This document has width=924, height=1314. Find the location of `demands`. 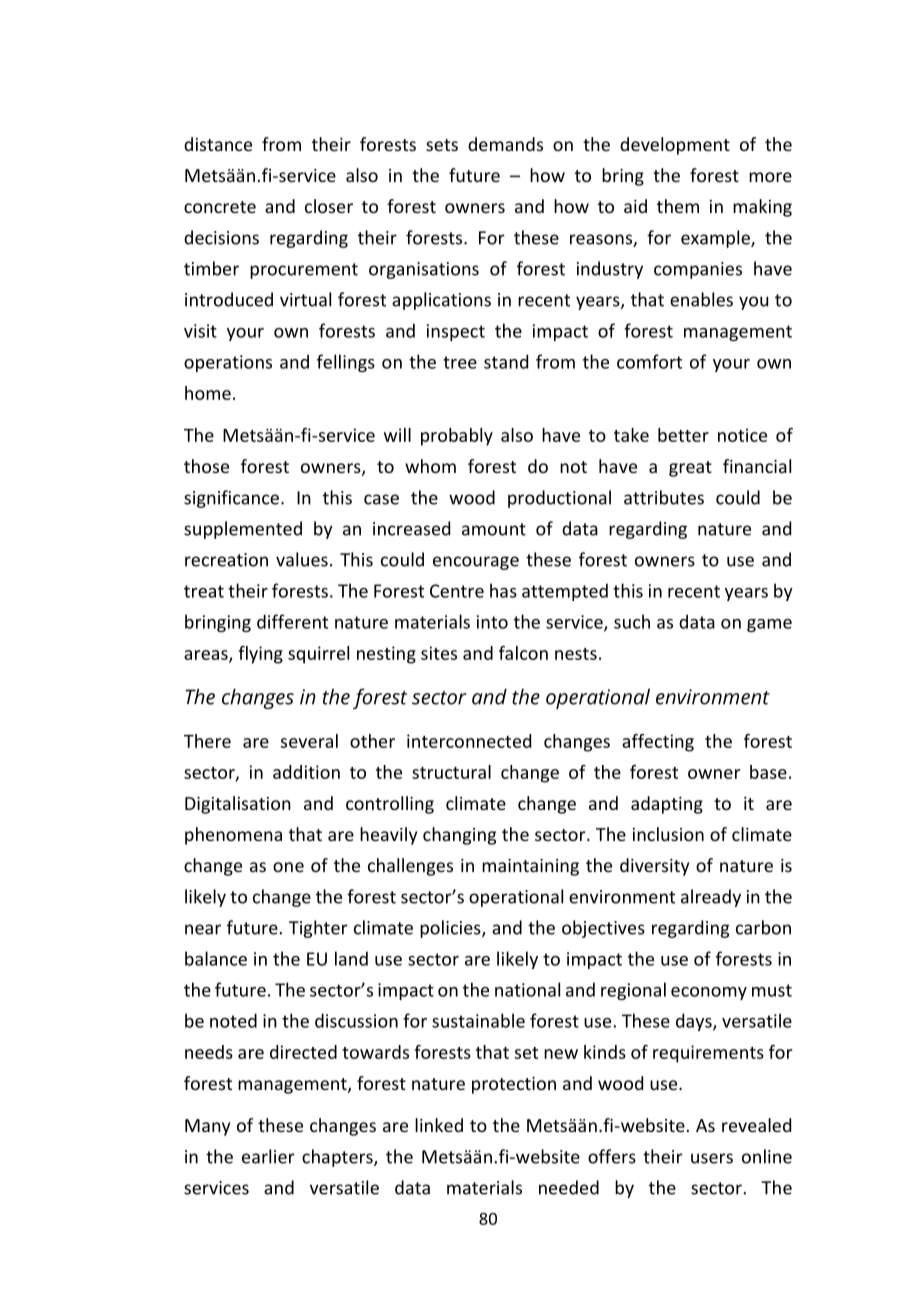

demands is located at coordinates (505, 144).
